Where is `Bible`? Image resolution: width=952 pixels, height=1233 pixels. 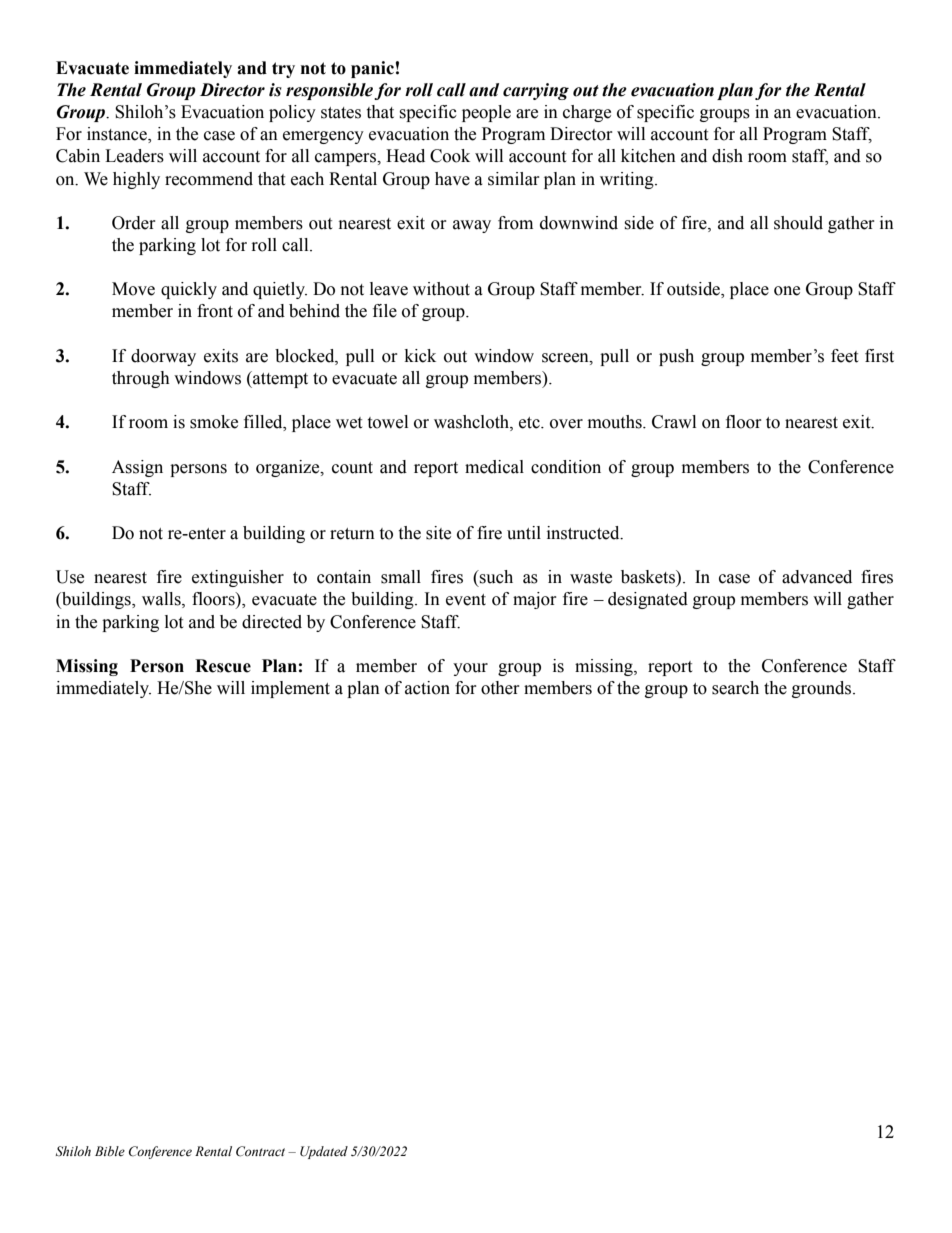 Bible is located at coordinates (110, 1151).
